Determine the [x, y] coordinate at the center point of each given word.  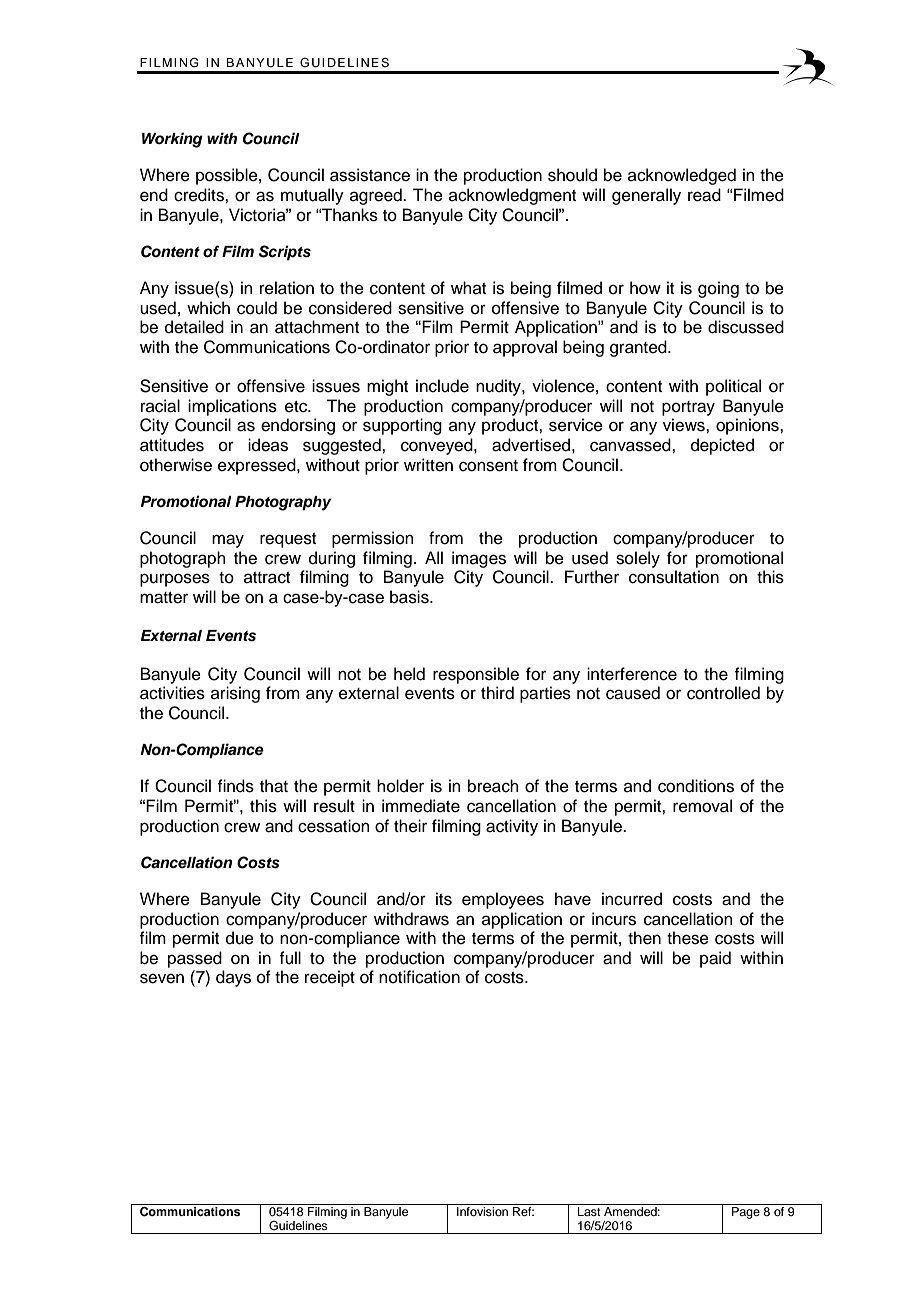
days [233, 978]
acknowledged [682, 176]
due [240, 938]
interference [632, 674]
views [685, 425]
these [688, 938]
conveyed [438, 446]
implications [232, 407]
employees [503, 900]
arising [235, 694]
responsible [476, 675]
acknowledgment [512, 196]
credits [200, 195]
